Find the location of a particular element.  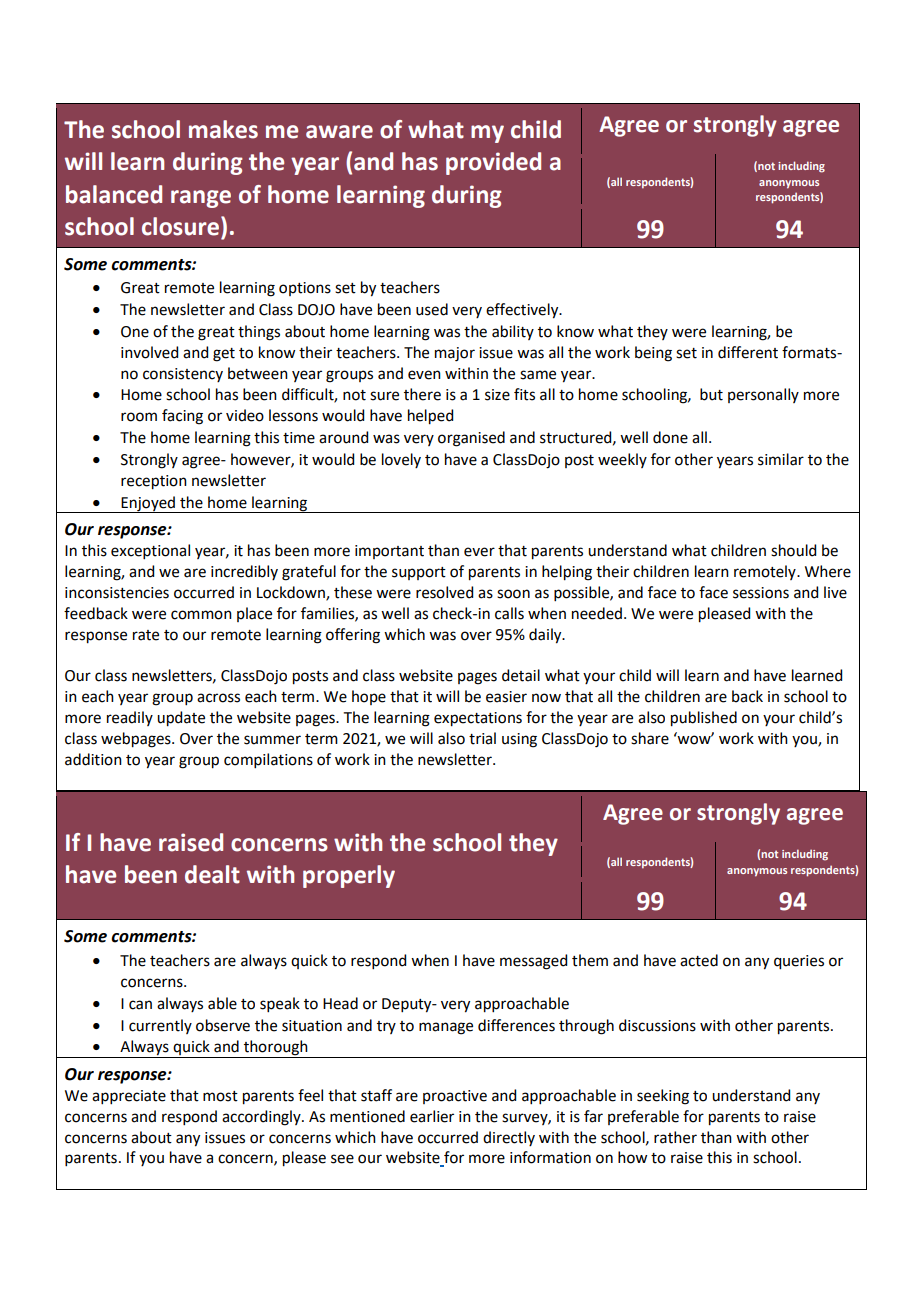

provided is located at coordinates (493, 163).
